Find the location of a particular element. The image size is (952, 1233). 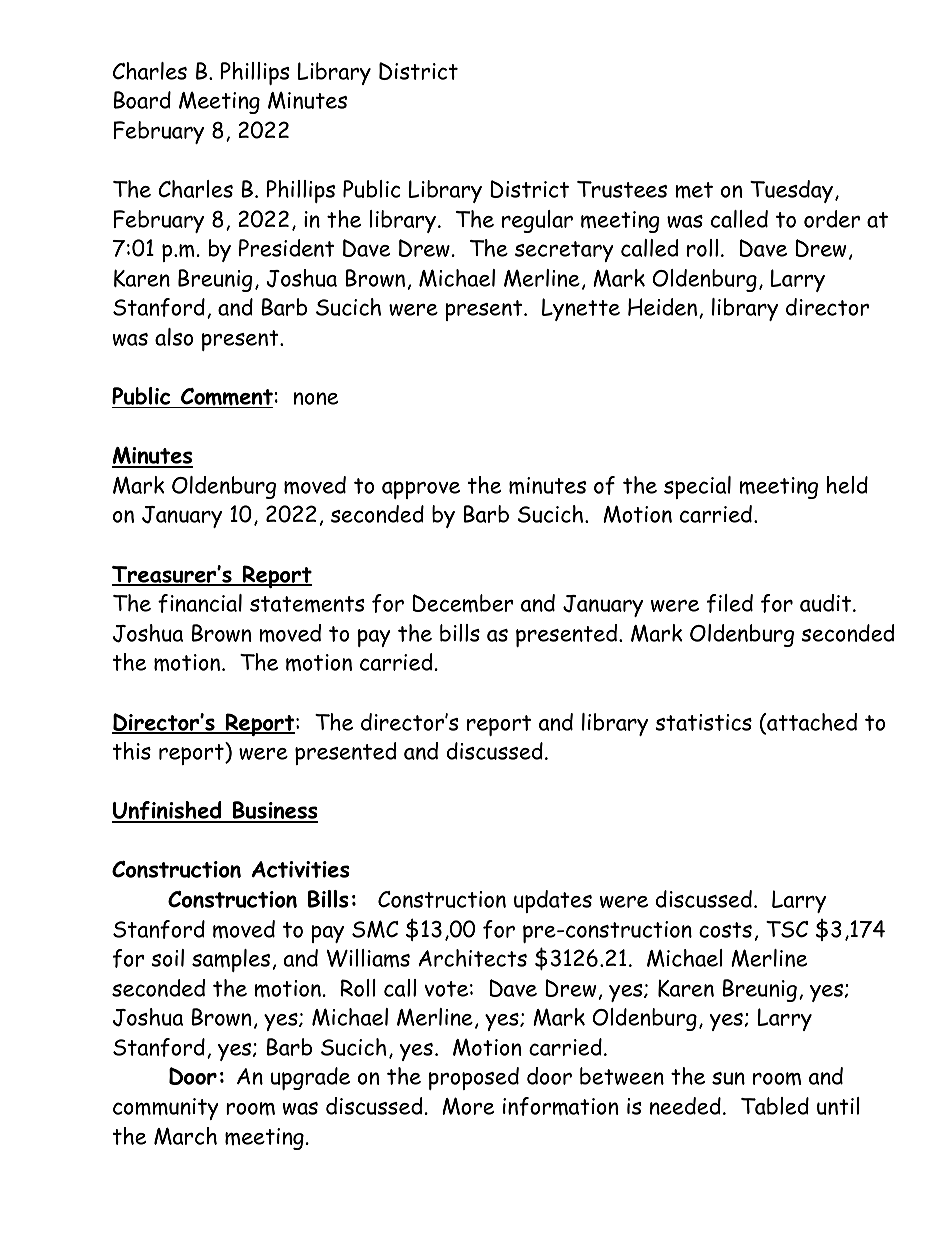

Heiden is located at coordinates (662, 307).
